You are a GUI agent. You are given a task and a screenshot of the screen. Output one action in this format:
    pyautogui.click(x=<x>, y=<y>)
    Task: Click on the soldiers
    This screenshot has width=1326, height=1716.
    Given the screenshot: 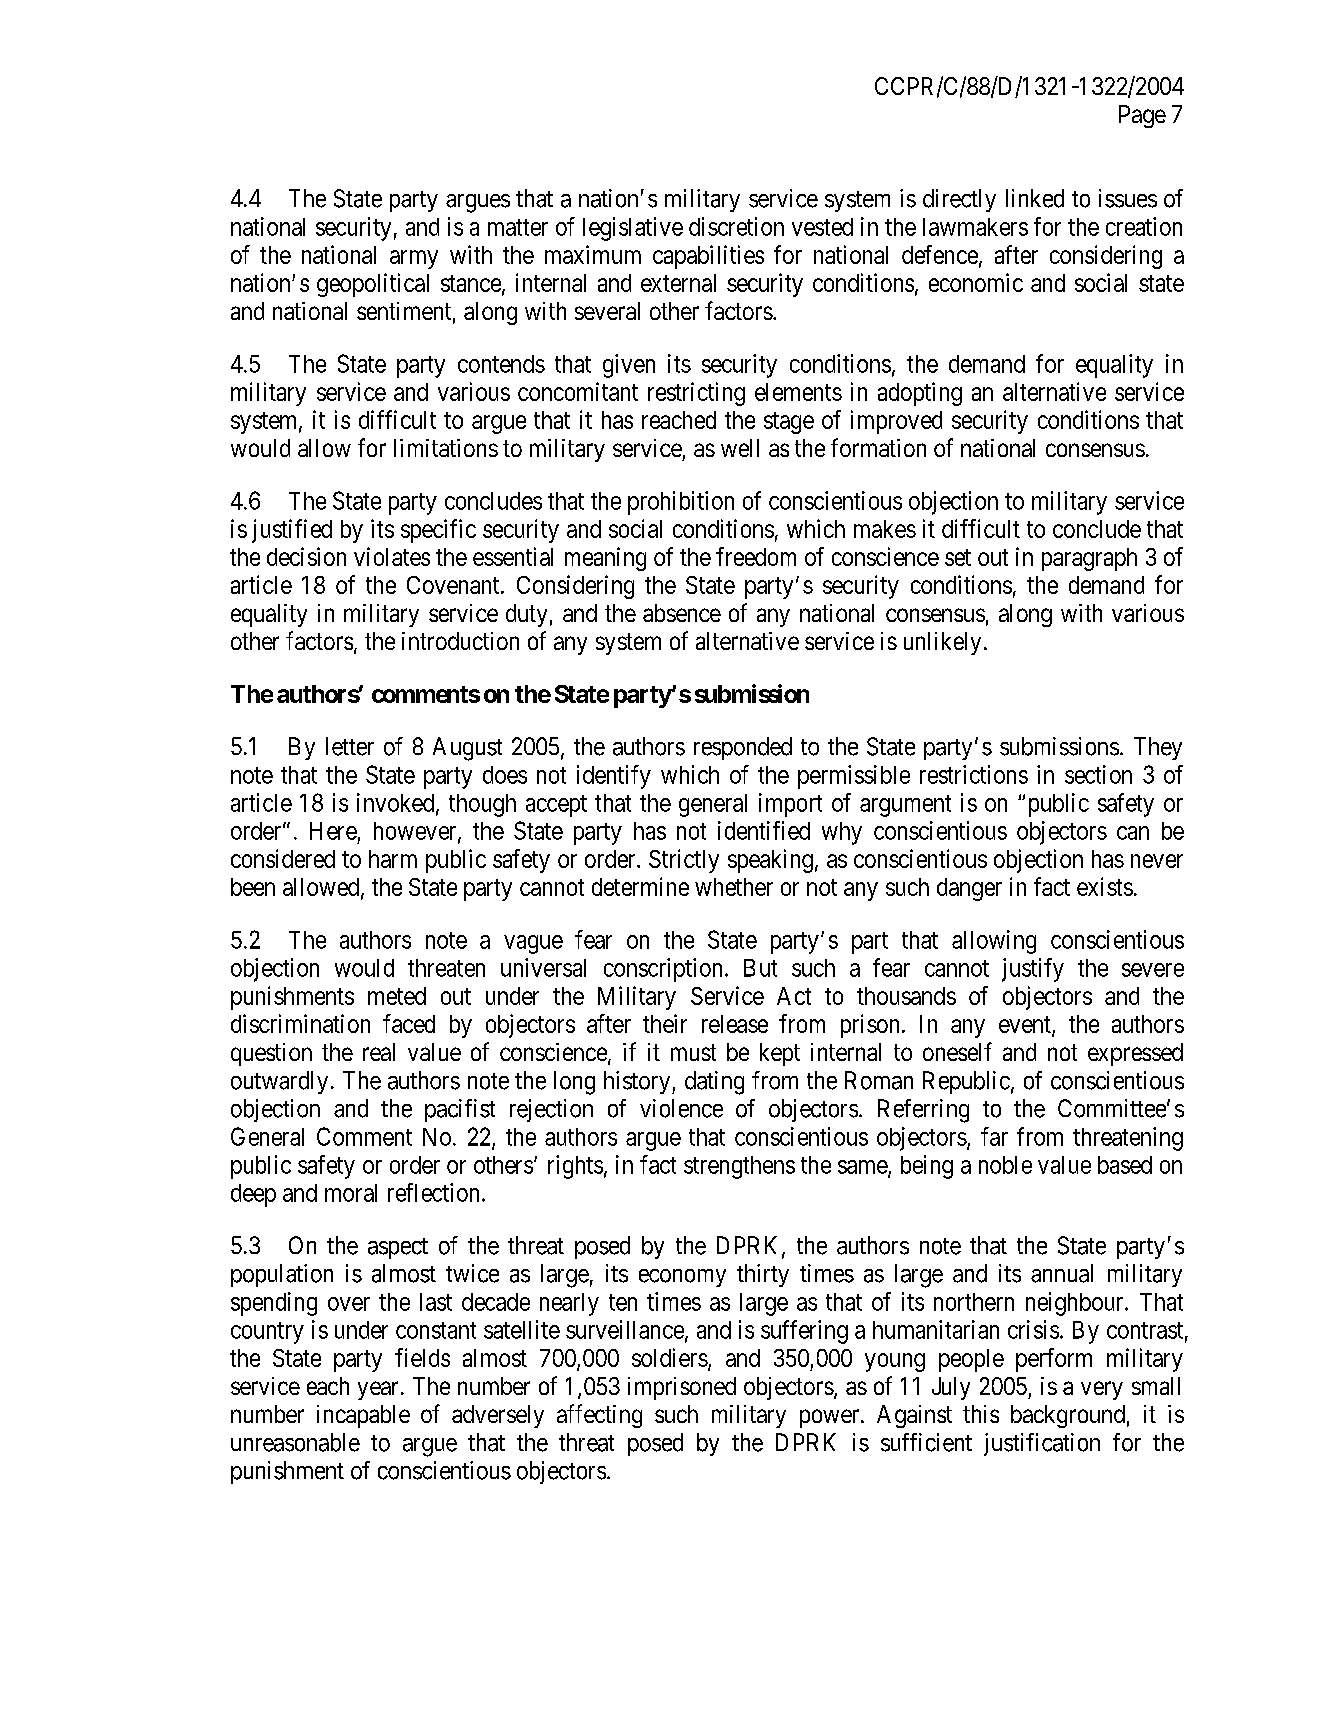 What is the action you would take?
    pyautogui.click(x=670, y=1357)
